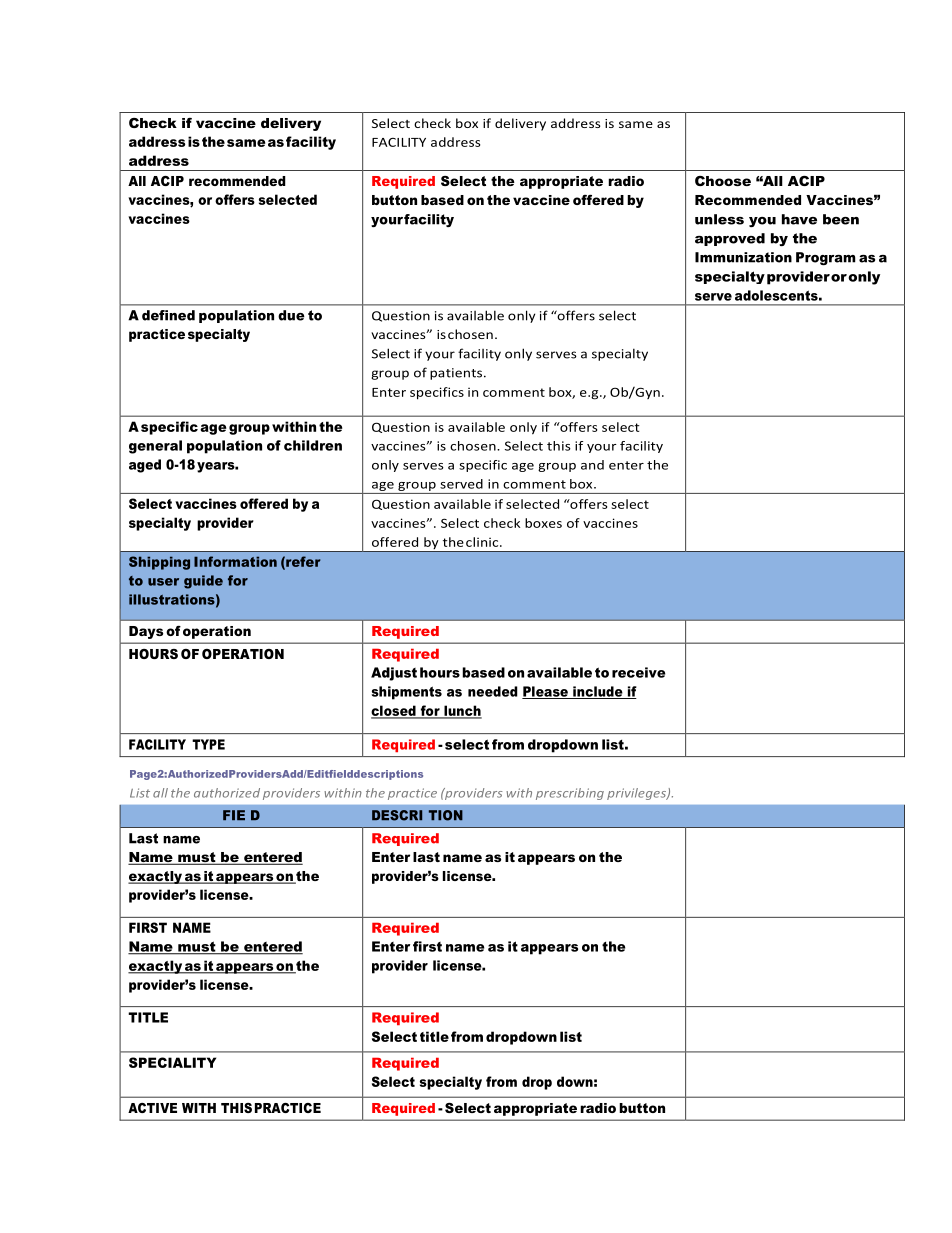 Image resolution: width=952 pixels, height=1233 pixels. I want to click on and, so click(592, 465).
